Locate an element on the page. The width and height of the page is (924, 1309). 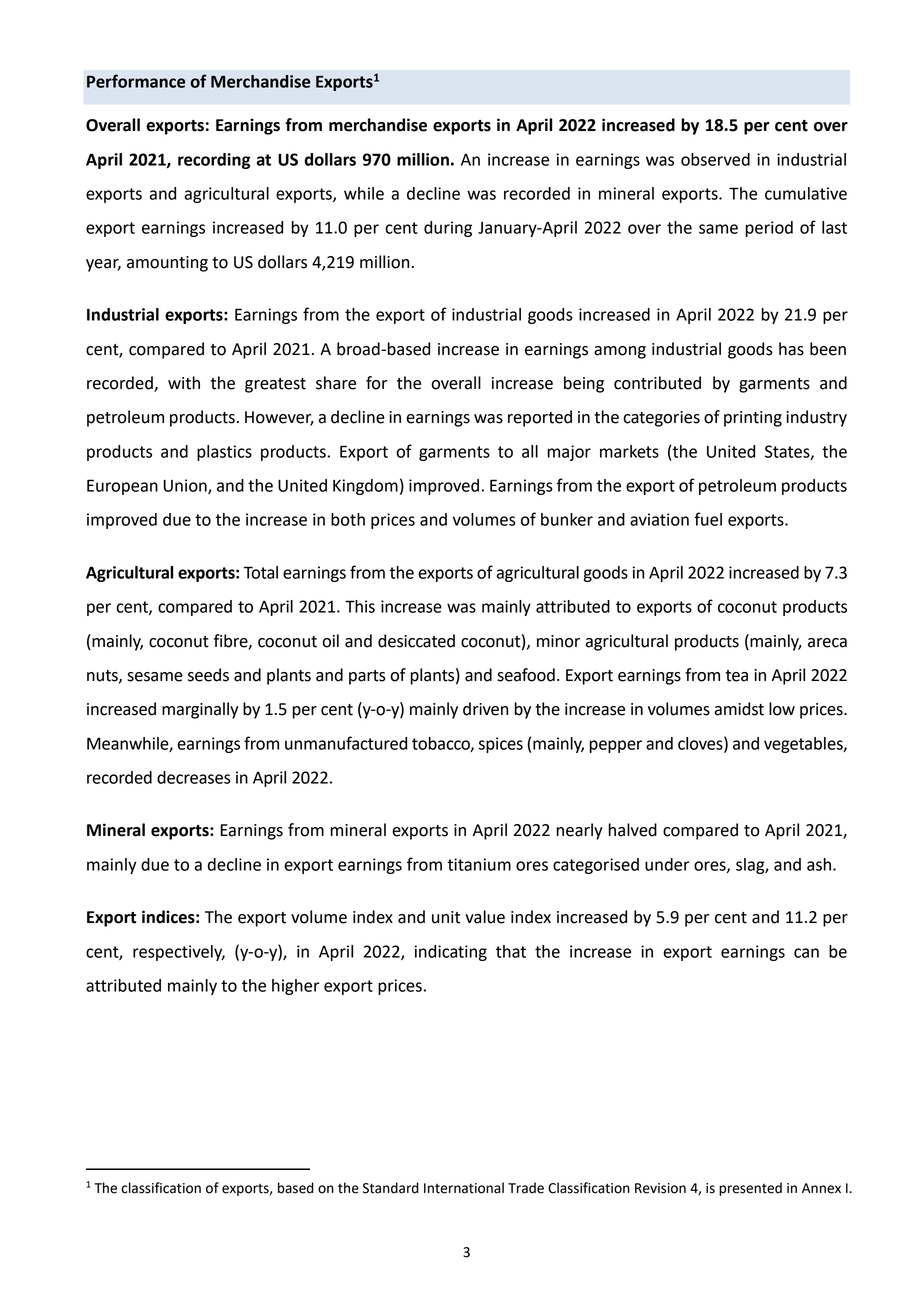
reported is located at coordinates (540, 418).
